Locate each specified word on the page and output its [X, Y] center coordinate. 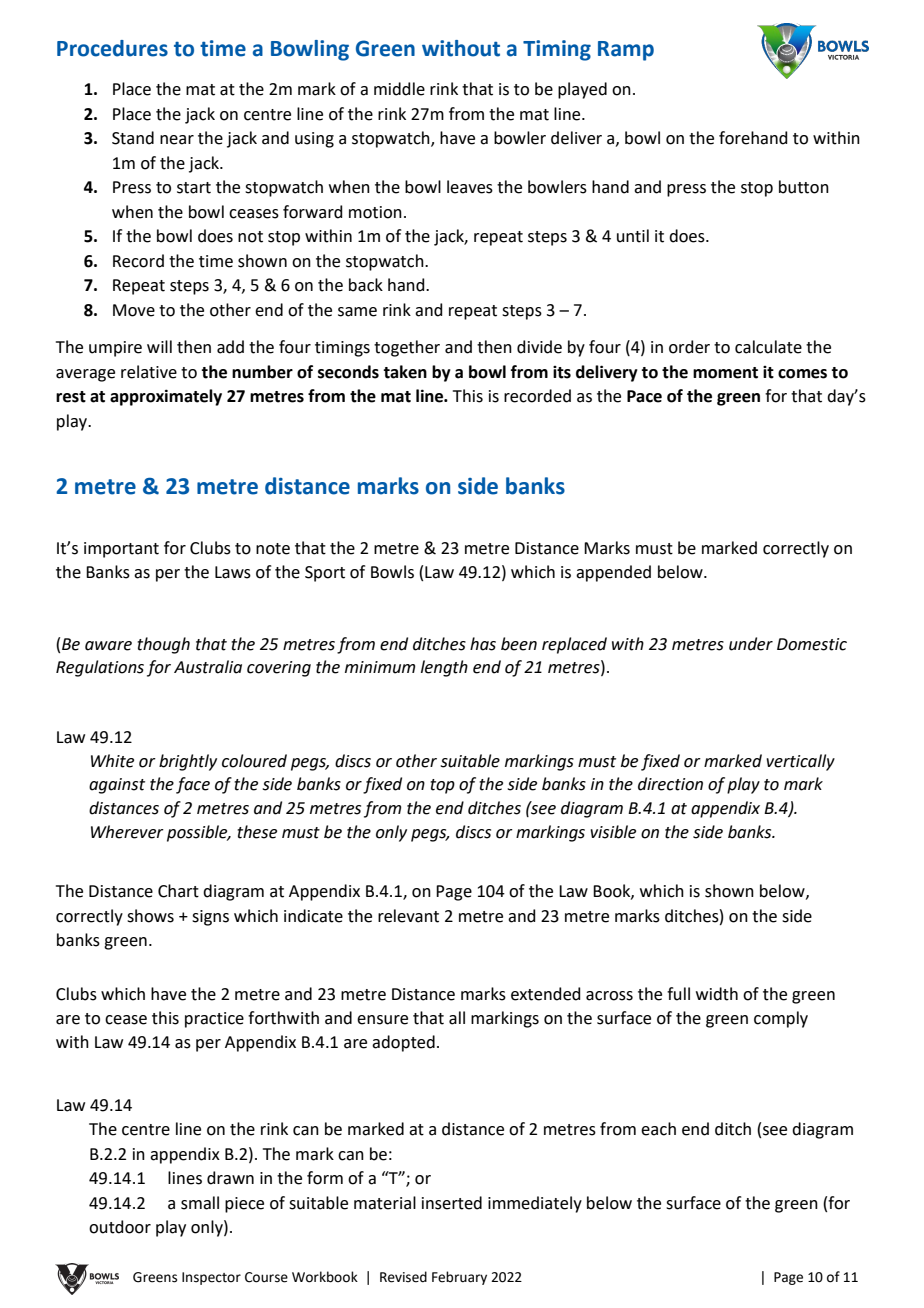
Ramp [626, 51]
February [459, 1278]
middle [399, 89]
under [751, 644]
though [163, 645]
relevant [408, 916]
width [717, 994]
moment [725, 373]
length [444, 668]
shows [150, 916]
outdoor [120, 1227]
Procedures [112, 48]
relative [149, 372]
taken [405, 372]
